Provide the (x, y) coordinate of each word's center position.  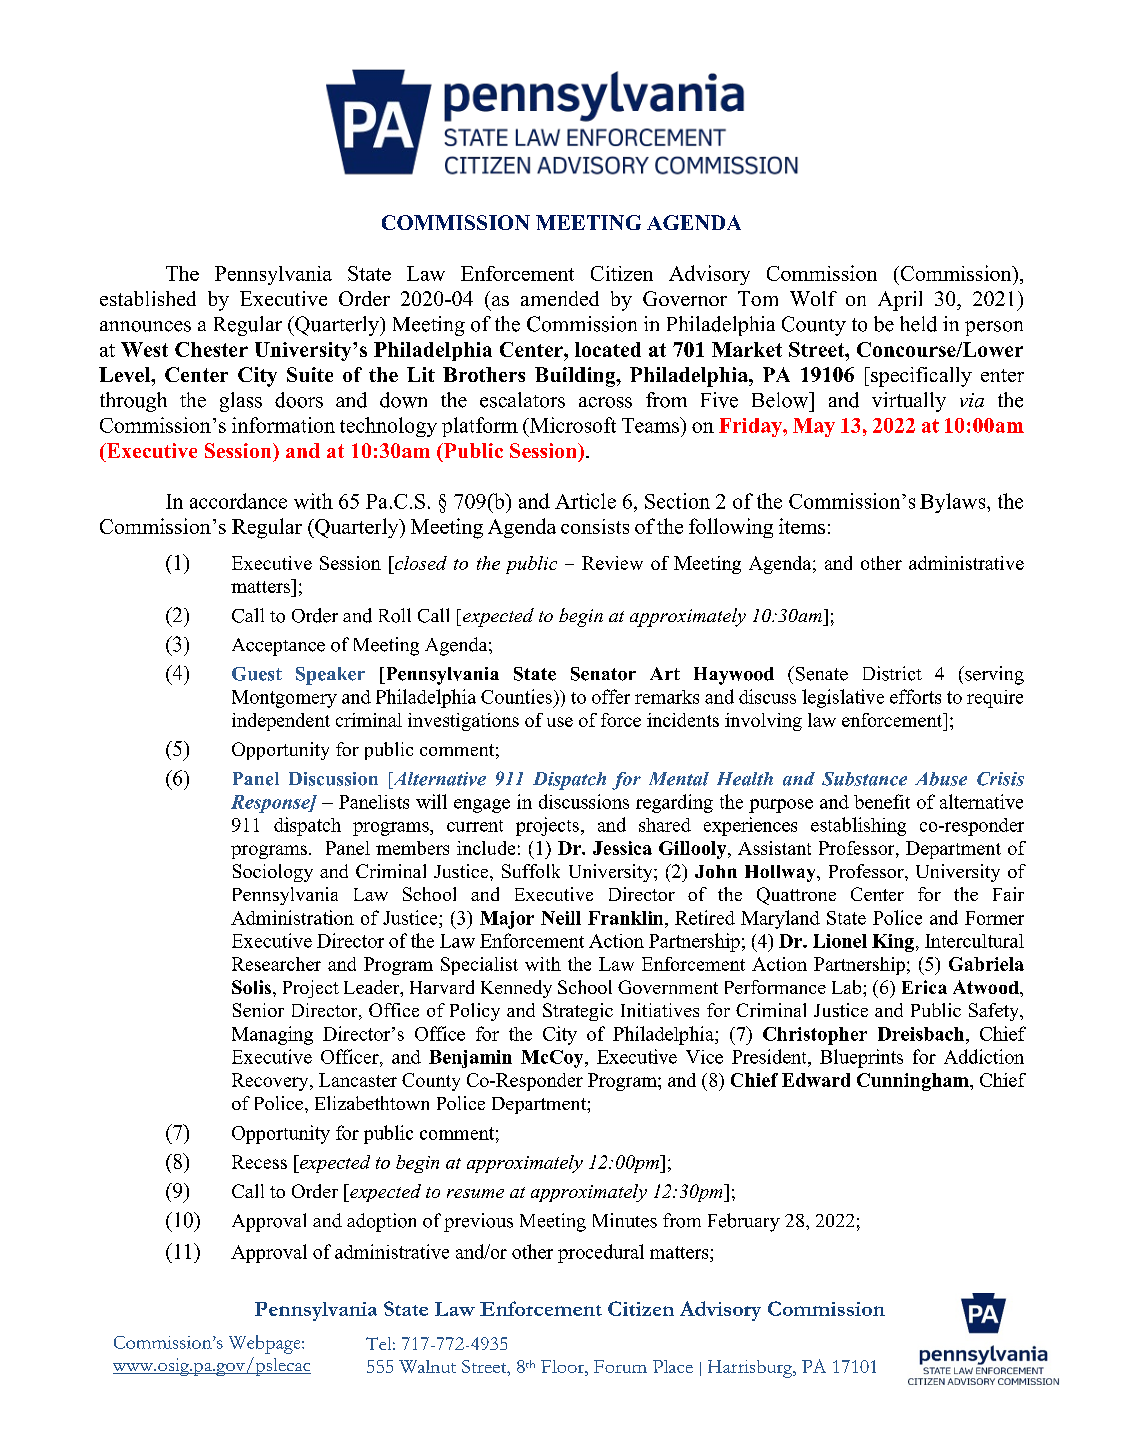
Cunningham (914, 1082)
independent (281, 722)
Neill (561, 918)
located (608, 349)
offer (611, 696)
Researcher (276, 964)
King (894, 943)
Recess (259, 1162)
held (918, 324)
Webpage (266, 1344)
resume (475, 1193)
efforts (915, 696)
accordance (238, 501)
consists (595, 526)
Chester (211, 349)
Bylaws (954, 503)
